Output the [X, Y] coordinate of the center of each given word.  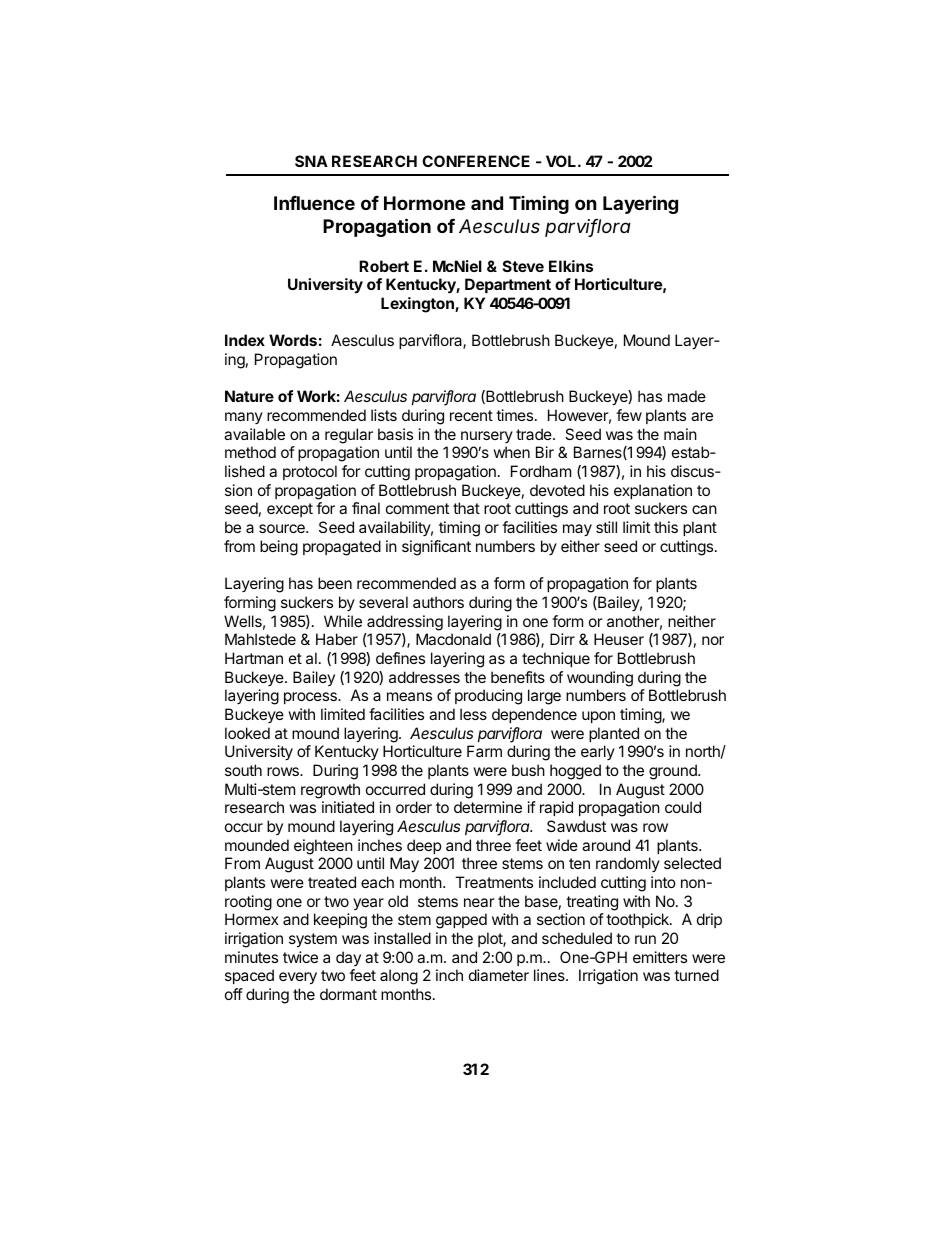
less [473, 714]
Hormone [424, 203]
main [680, 434]
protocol [310, 472]
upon [598, 717]
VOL [561, 161]
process [311, 698]
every [298, 978]
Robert [384, 266]
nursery [487, 437]
